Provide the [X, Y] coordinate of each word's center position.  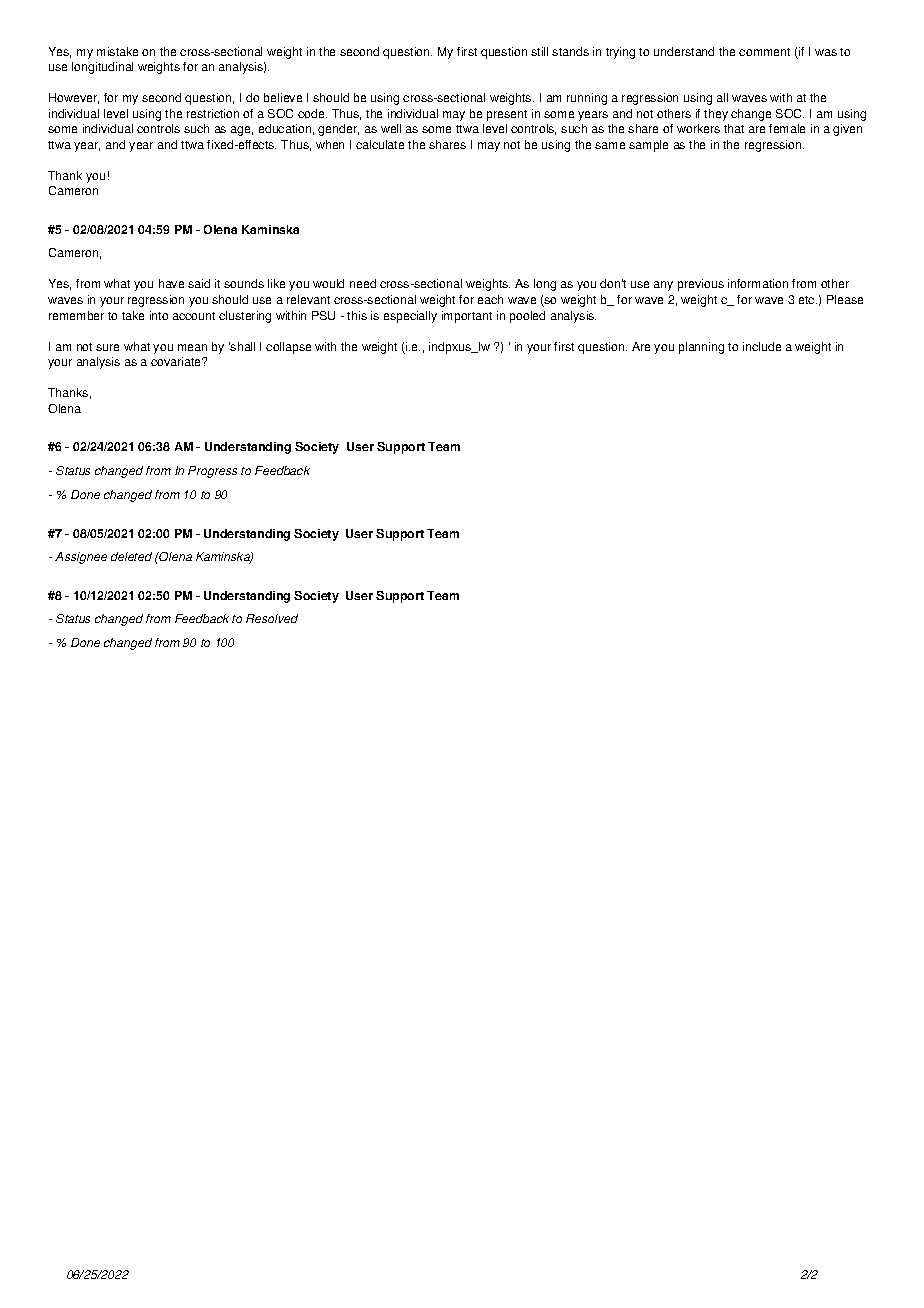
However [74, 98]
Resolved [272, 618]
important [467, 317]
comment [764, 52]
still [539, 51]
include [762, 346]
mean [192, 347]
